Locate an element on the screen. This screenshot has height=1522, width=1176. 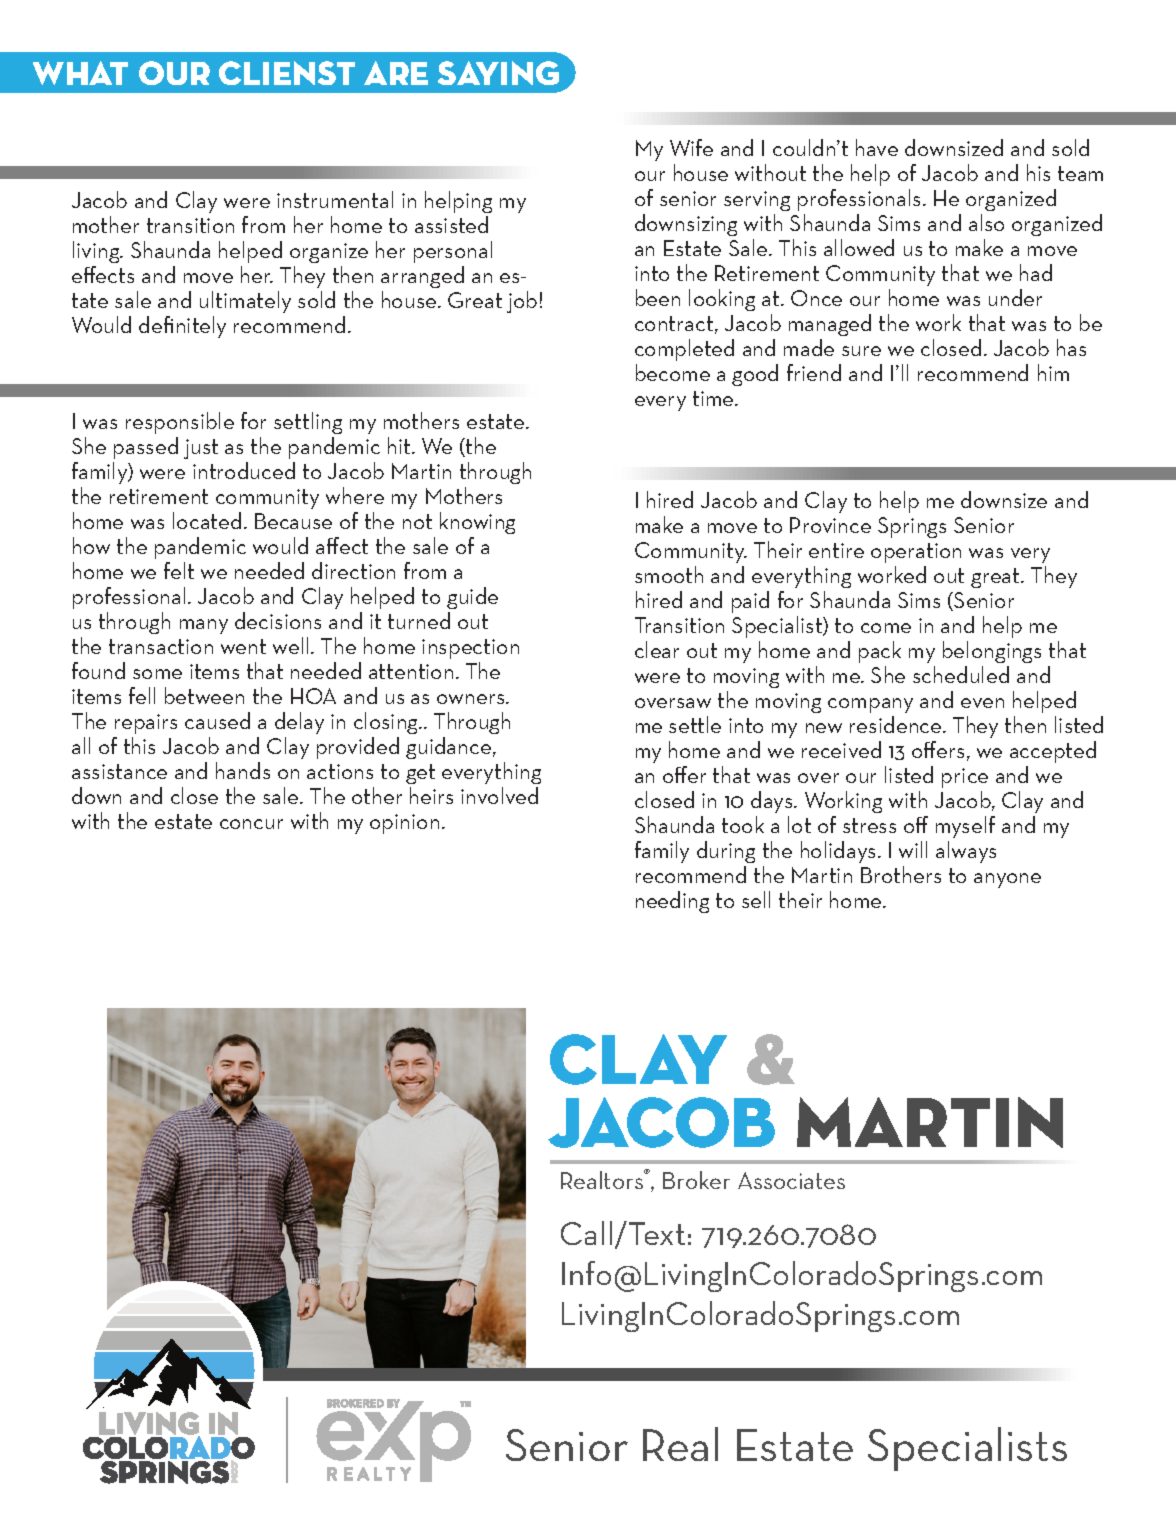
have is located at coordinates (877, 147).
